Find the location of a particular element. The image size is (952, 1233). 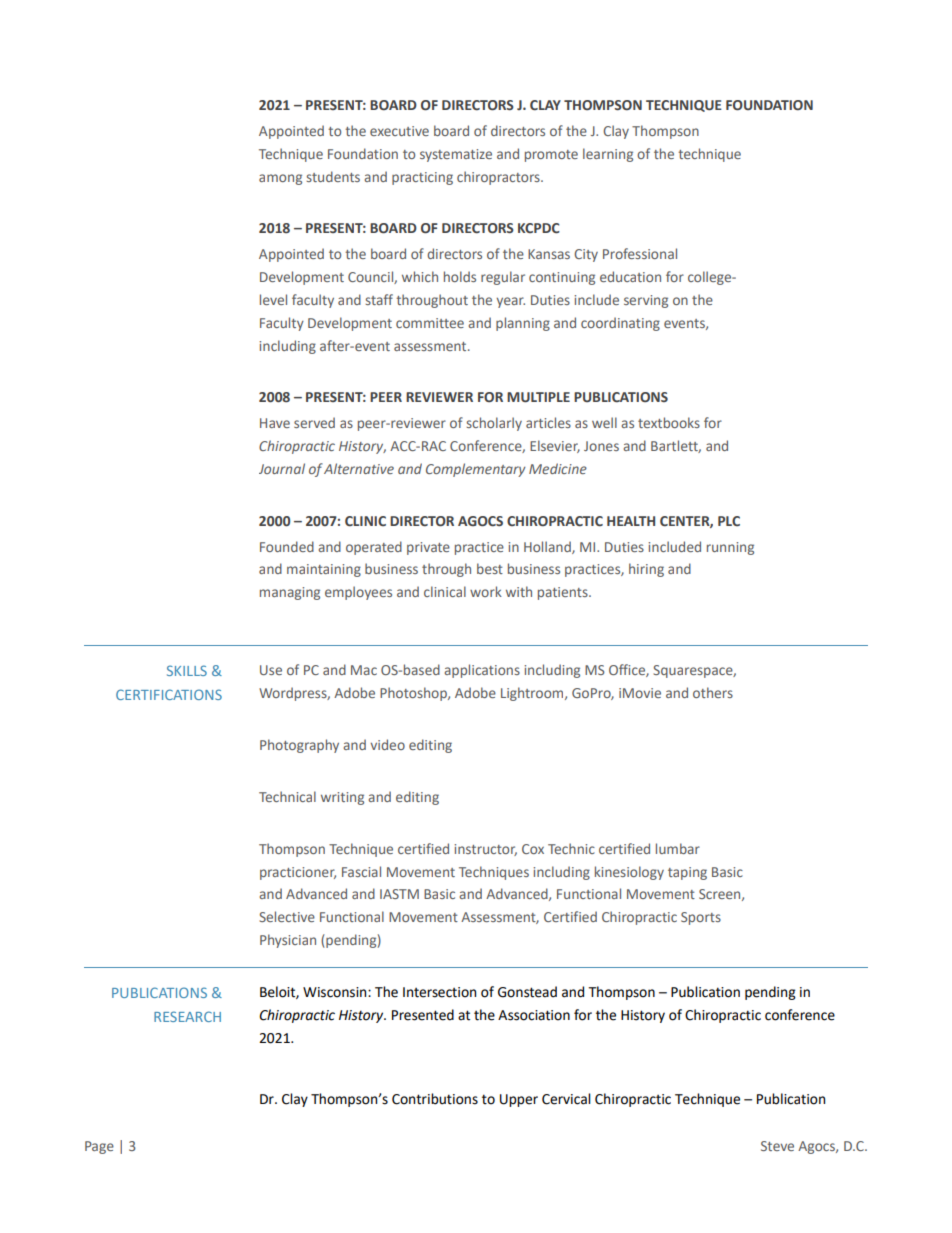

systematize is located at coordinates (456, 155).
